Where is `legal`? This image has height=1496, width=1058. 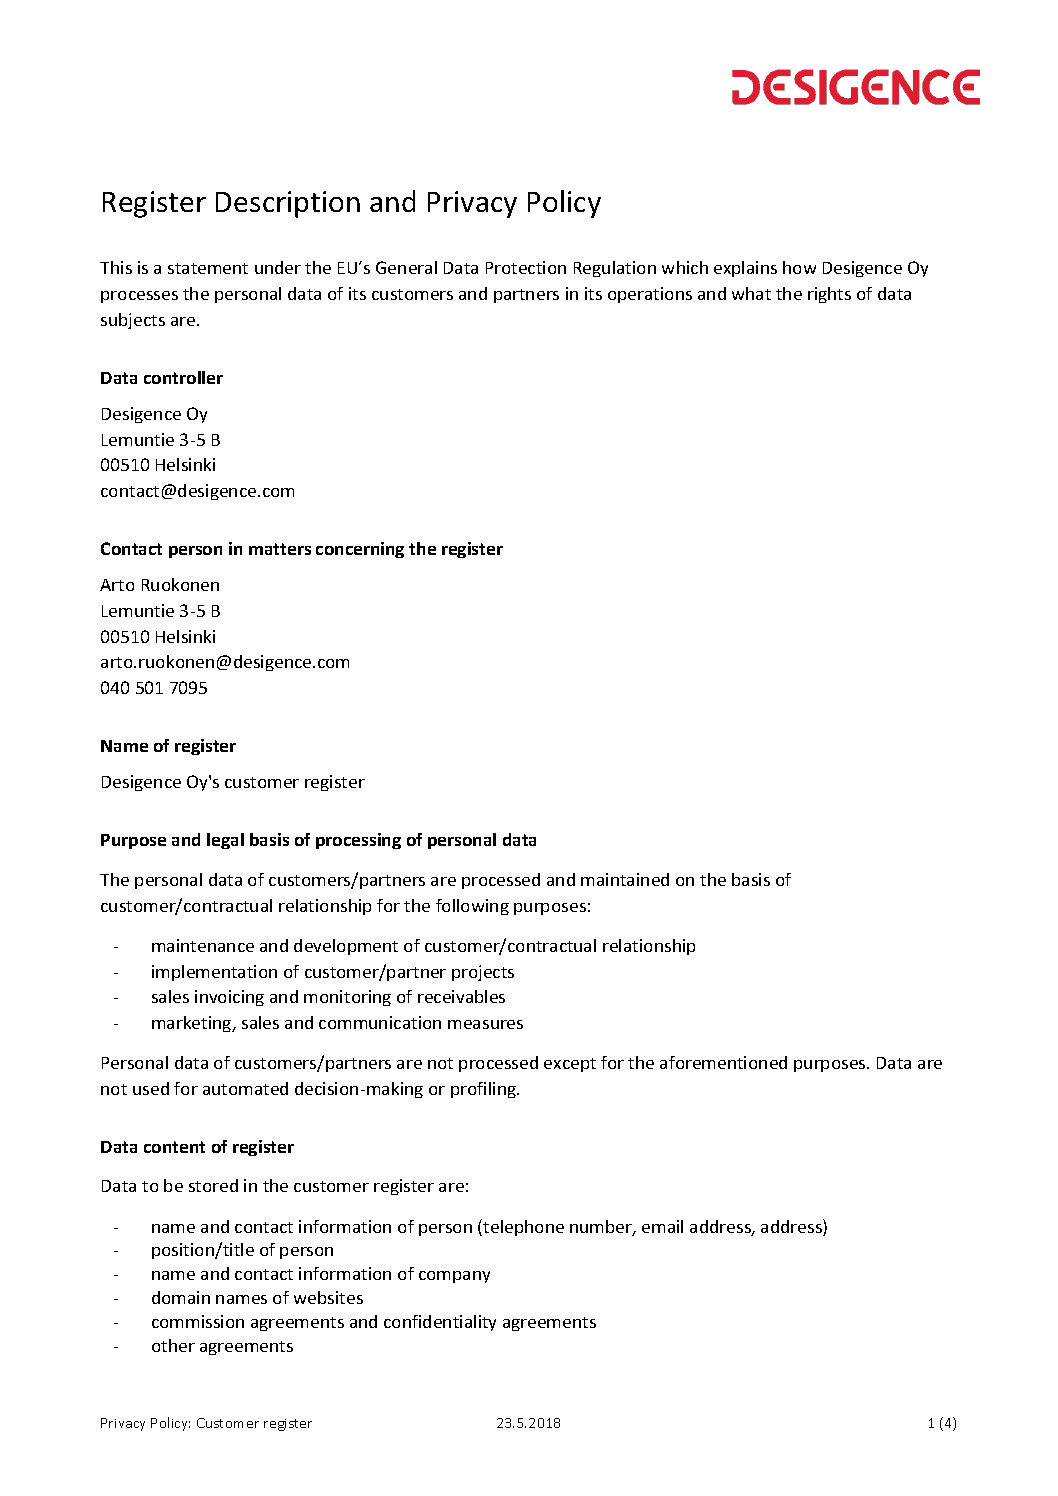
legal is located at coordinates (225, 841).
